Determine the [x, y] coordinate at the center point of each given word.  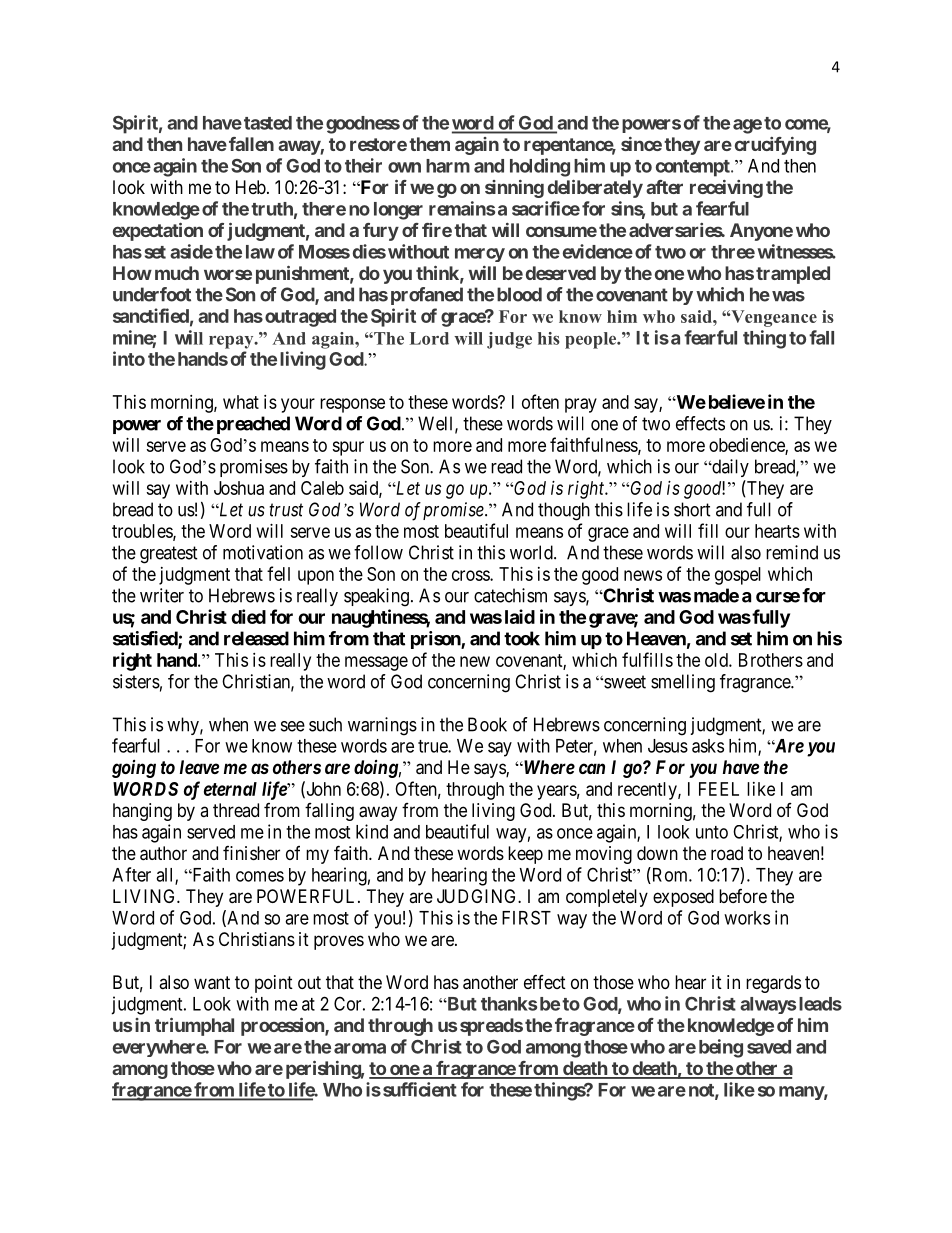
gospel [738, 576]
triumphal [194, 1027]
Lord [429, 338]
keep [525, 855]
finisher [251, 853]
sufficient [420, 1089]
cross [471, 575]
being [721, 1048]
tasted [268, 123]
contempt [694, 168]
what [241, 402]
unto [712, 832]
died [248, 616]
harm [448, 166]
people [592, 340]
